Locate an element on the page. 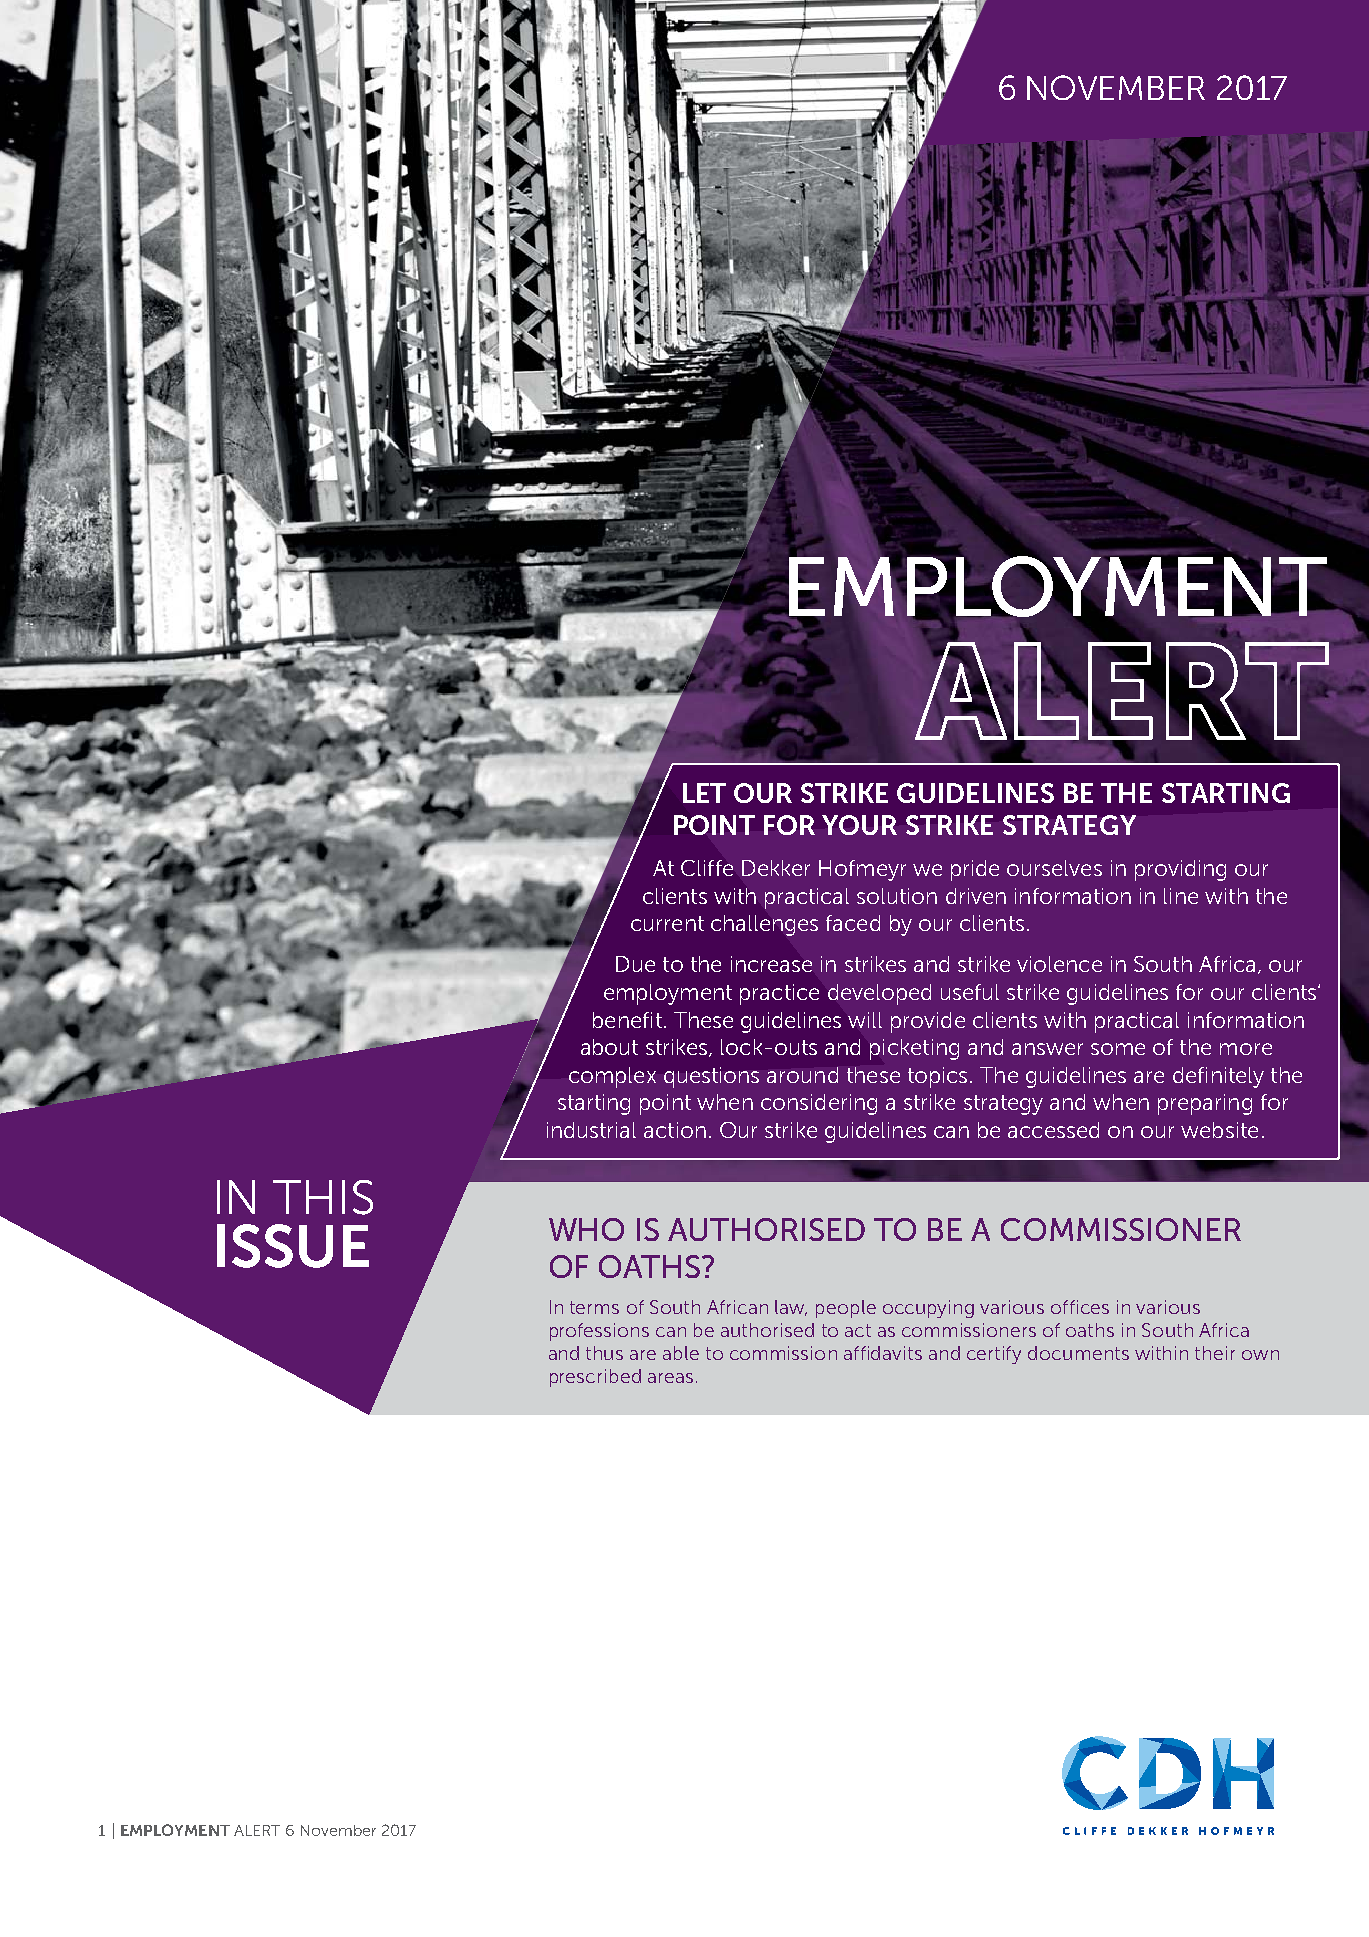  providing is located at coordinates (1180, 870).
